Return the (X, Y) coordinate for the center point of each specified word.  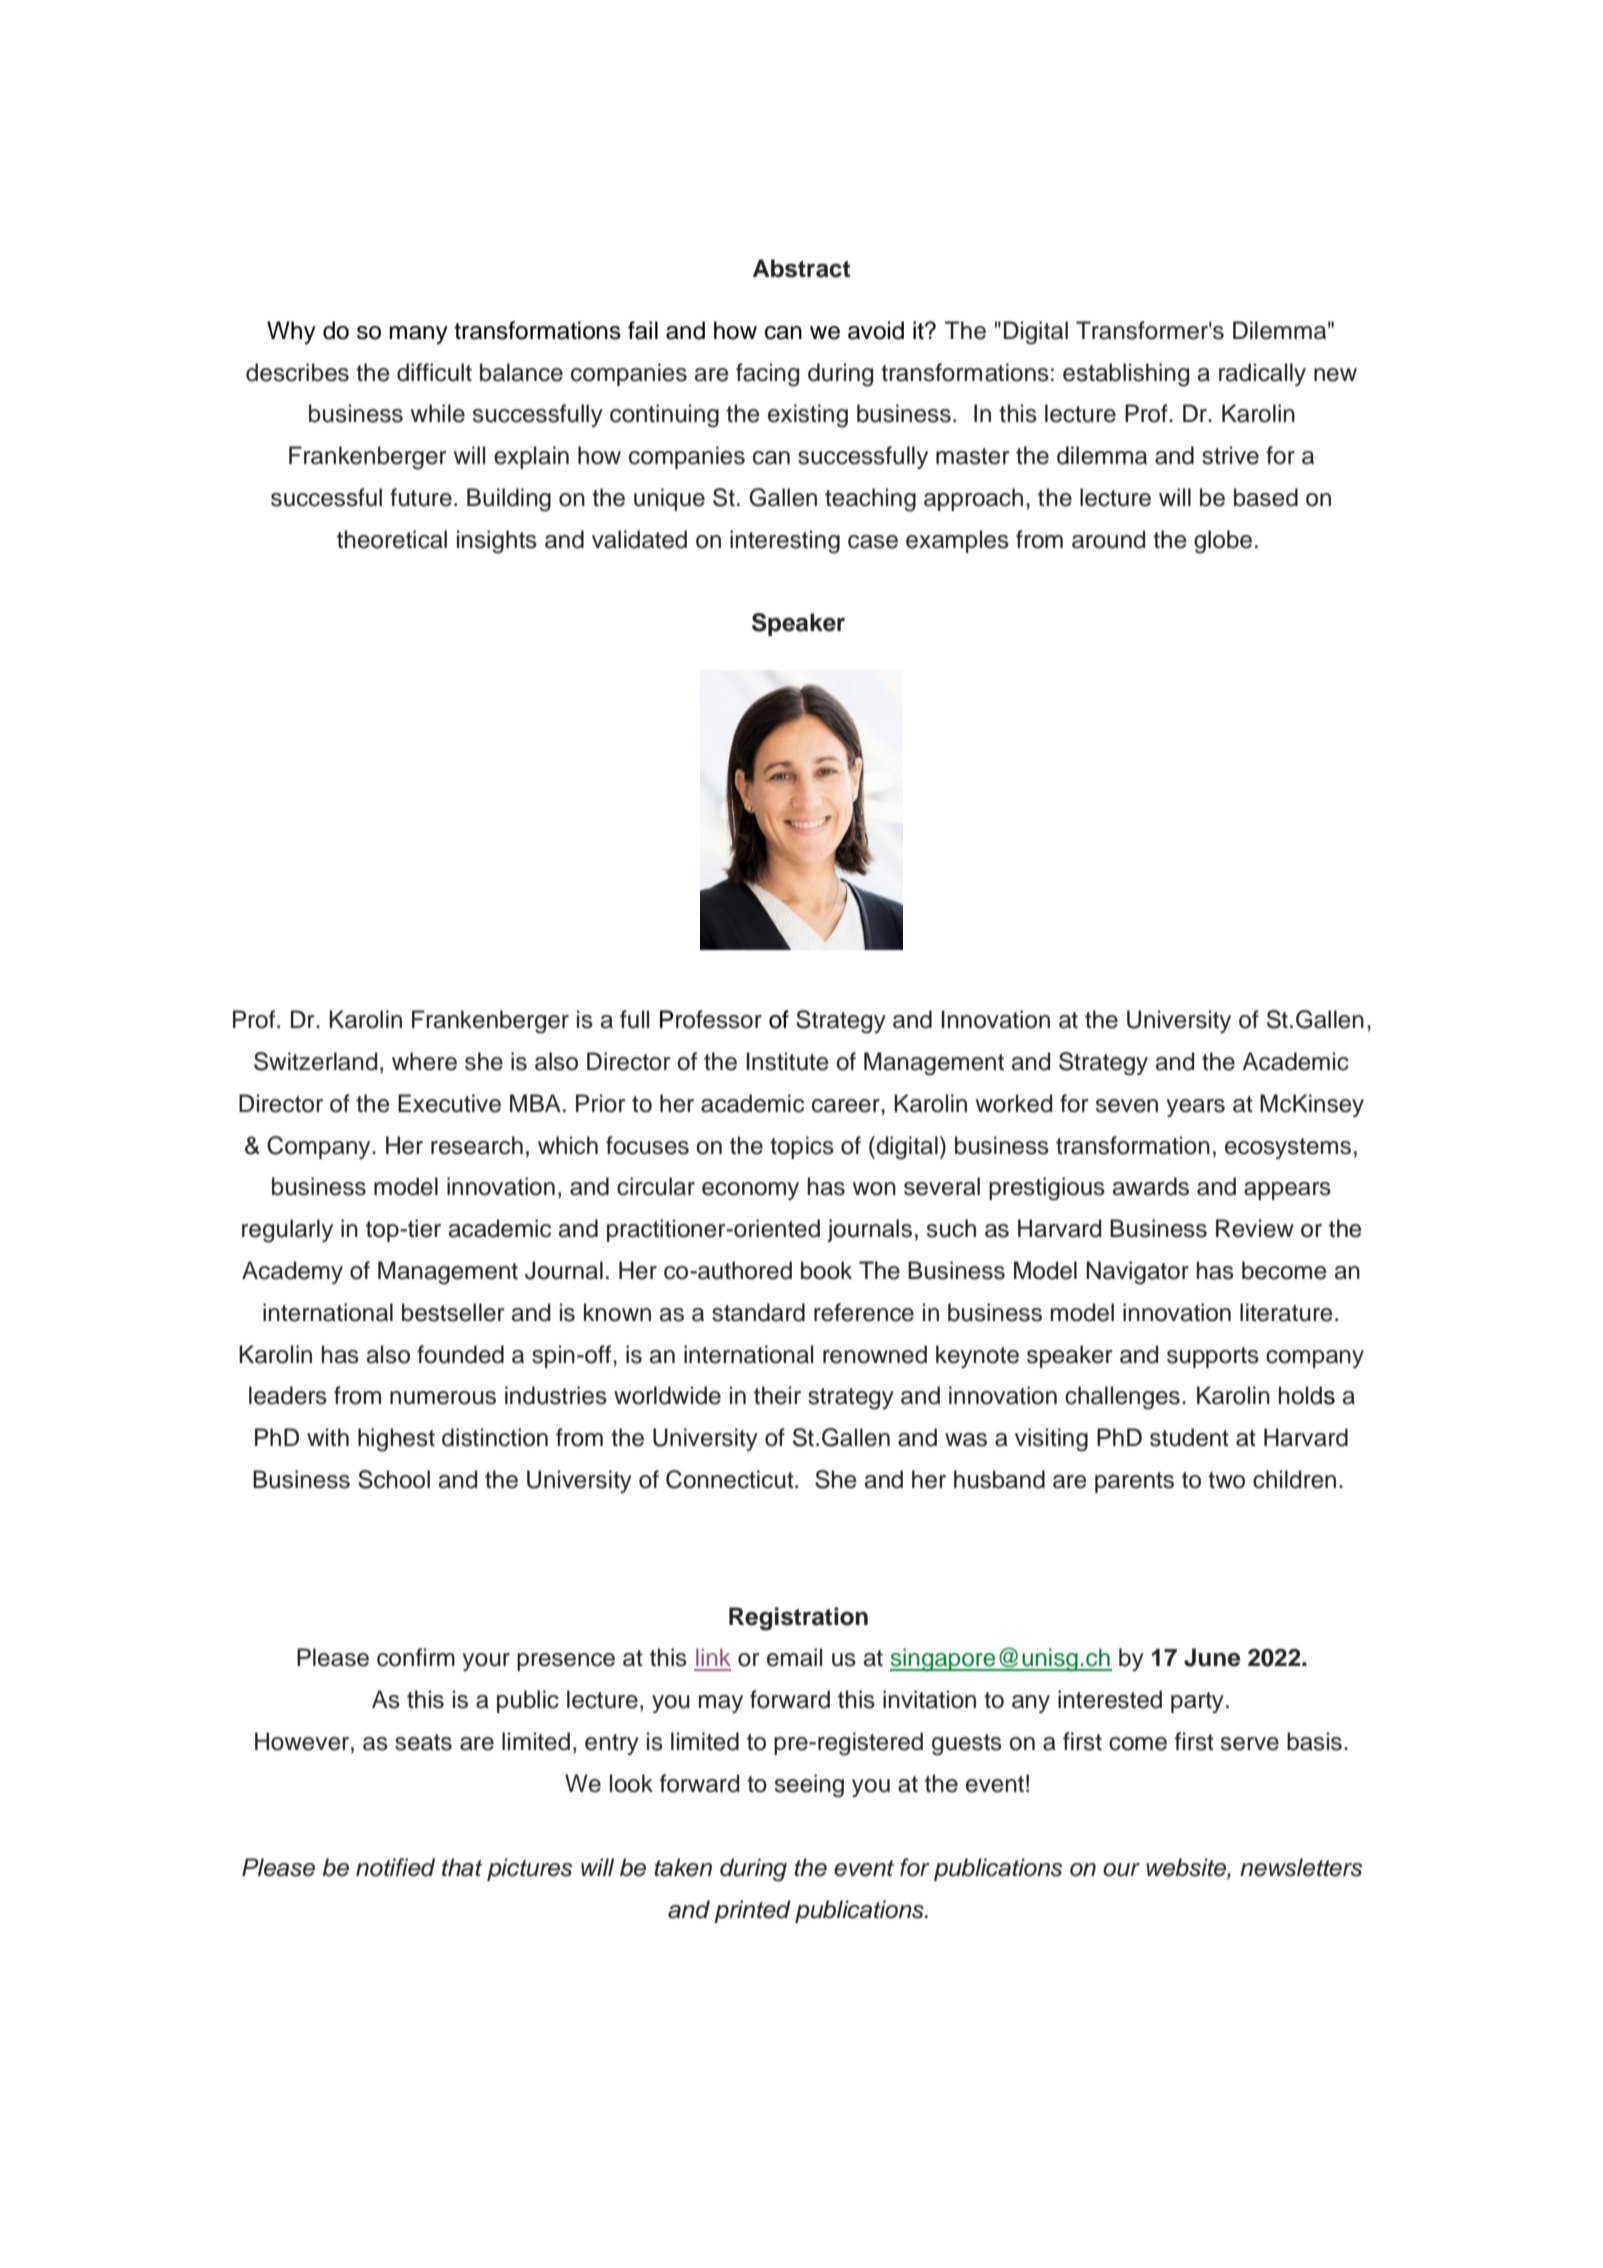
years (1195, 1108)
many (418, 335)
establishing (1126, 375)
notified (395, 1867)
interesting (785, 542)
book (826, 1270)
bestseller (453, 1312)
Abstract (801, 268)
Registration (798, 1619)
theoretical (392, 539)
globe (1223, 542)
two (1226, 1480)
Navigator (1137, 1273)
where (424, 1061)
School (394, 1479)
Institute (787, 1061)
